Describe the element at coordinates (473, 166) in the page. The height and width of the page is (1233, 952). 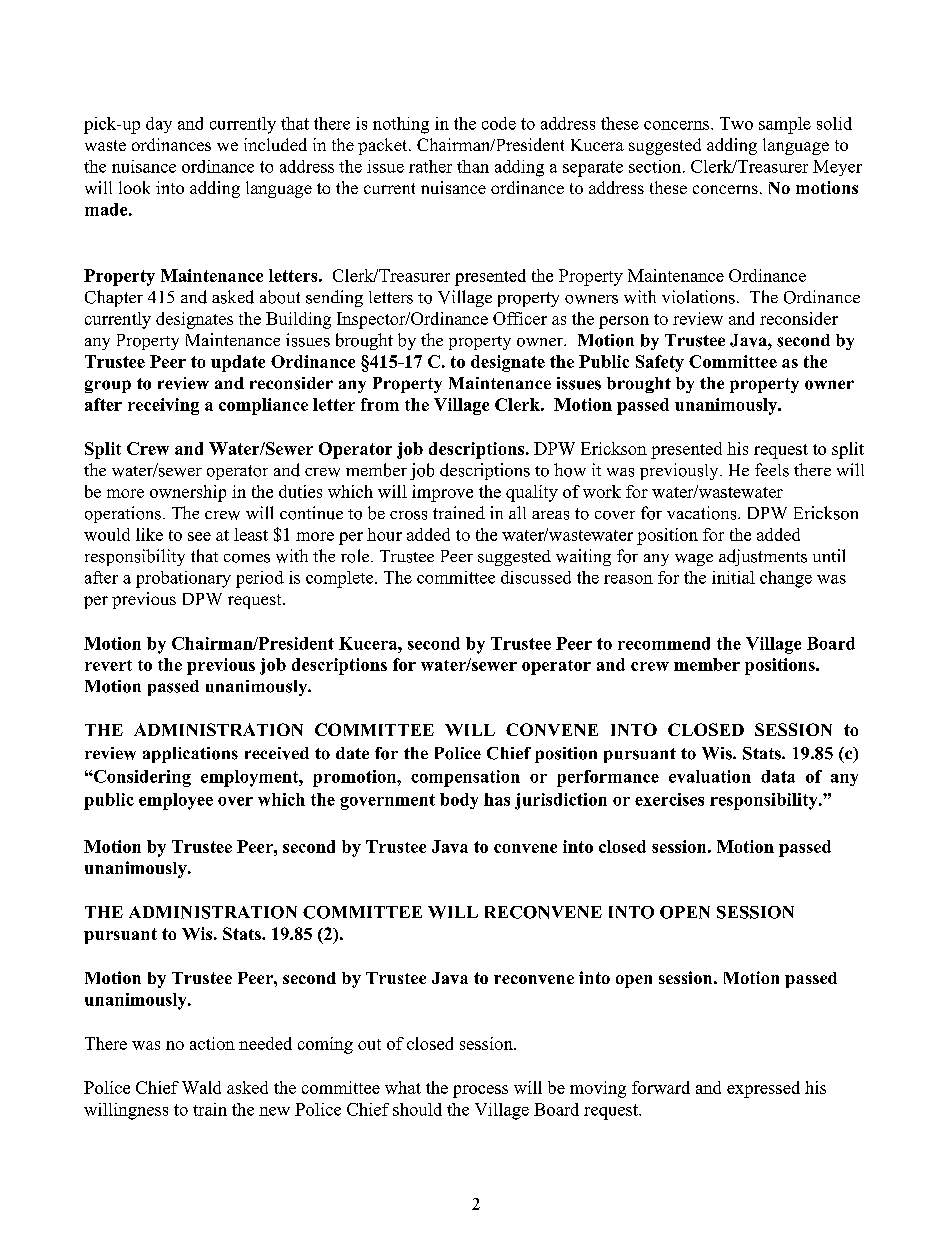
I see `than` at that location.
